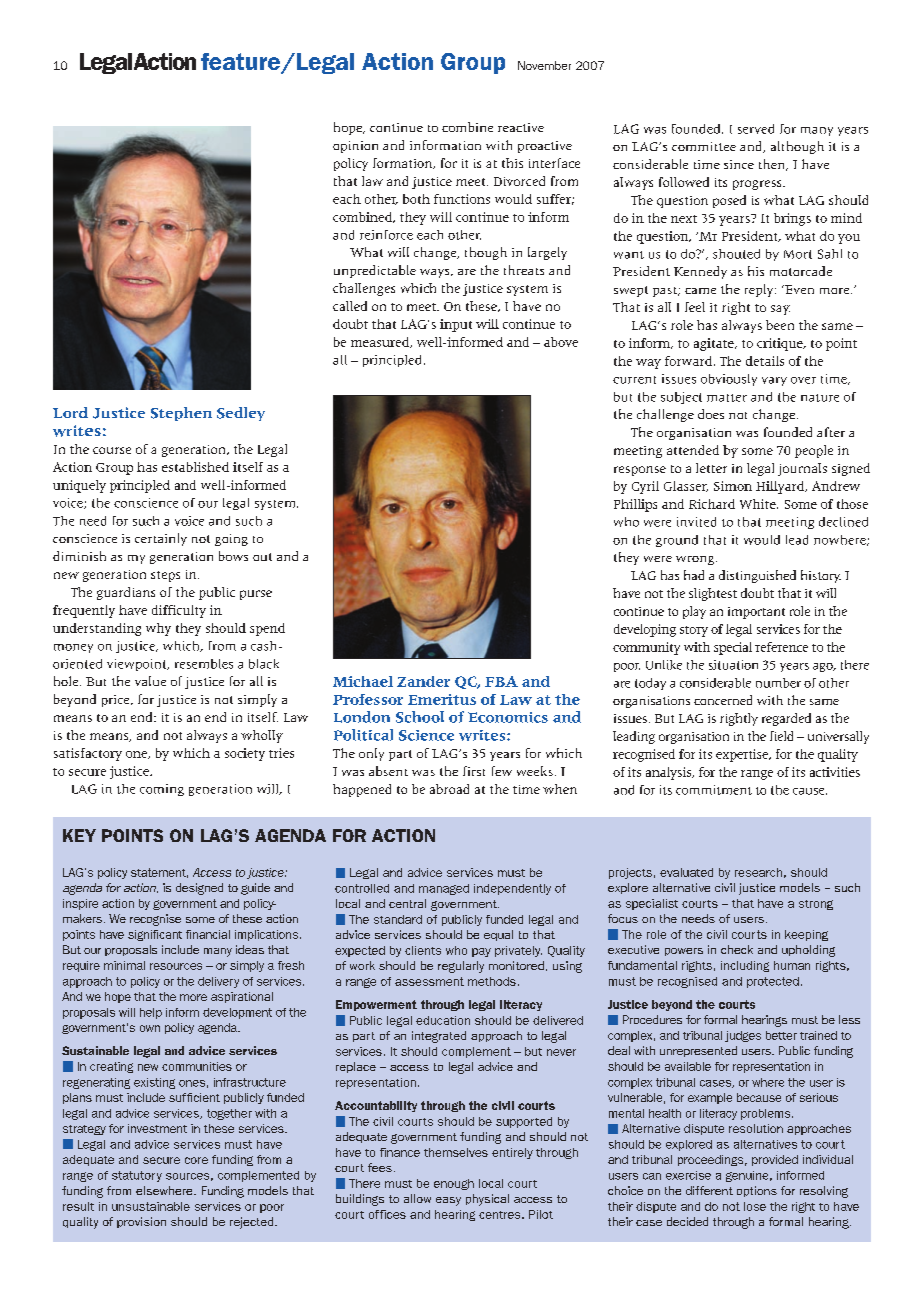 This document has width=924, height=1308. What do you see at coordinates (739, 164) in the document?
I see `since` at bounding box center [739, 164].
